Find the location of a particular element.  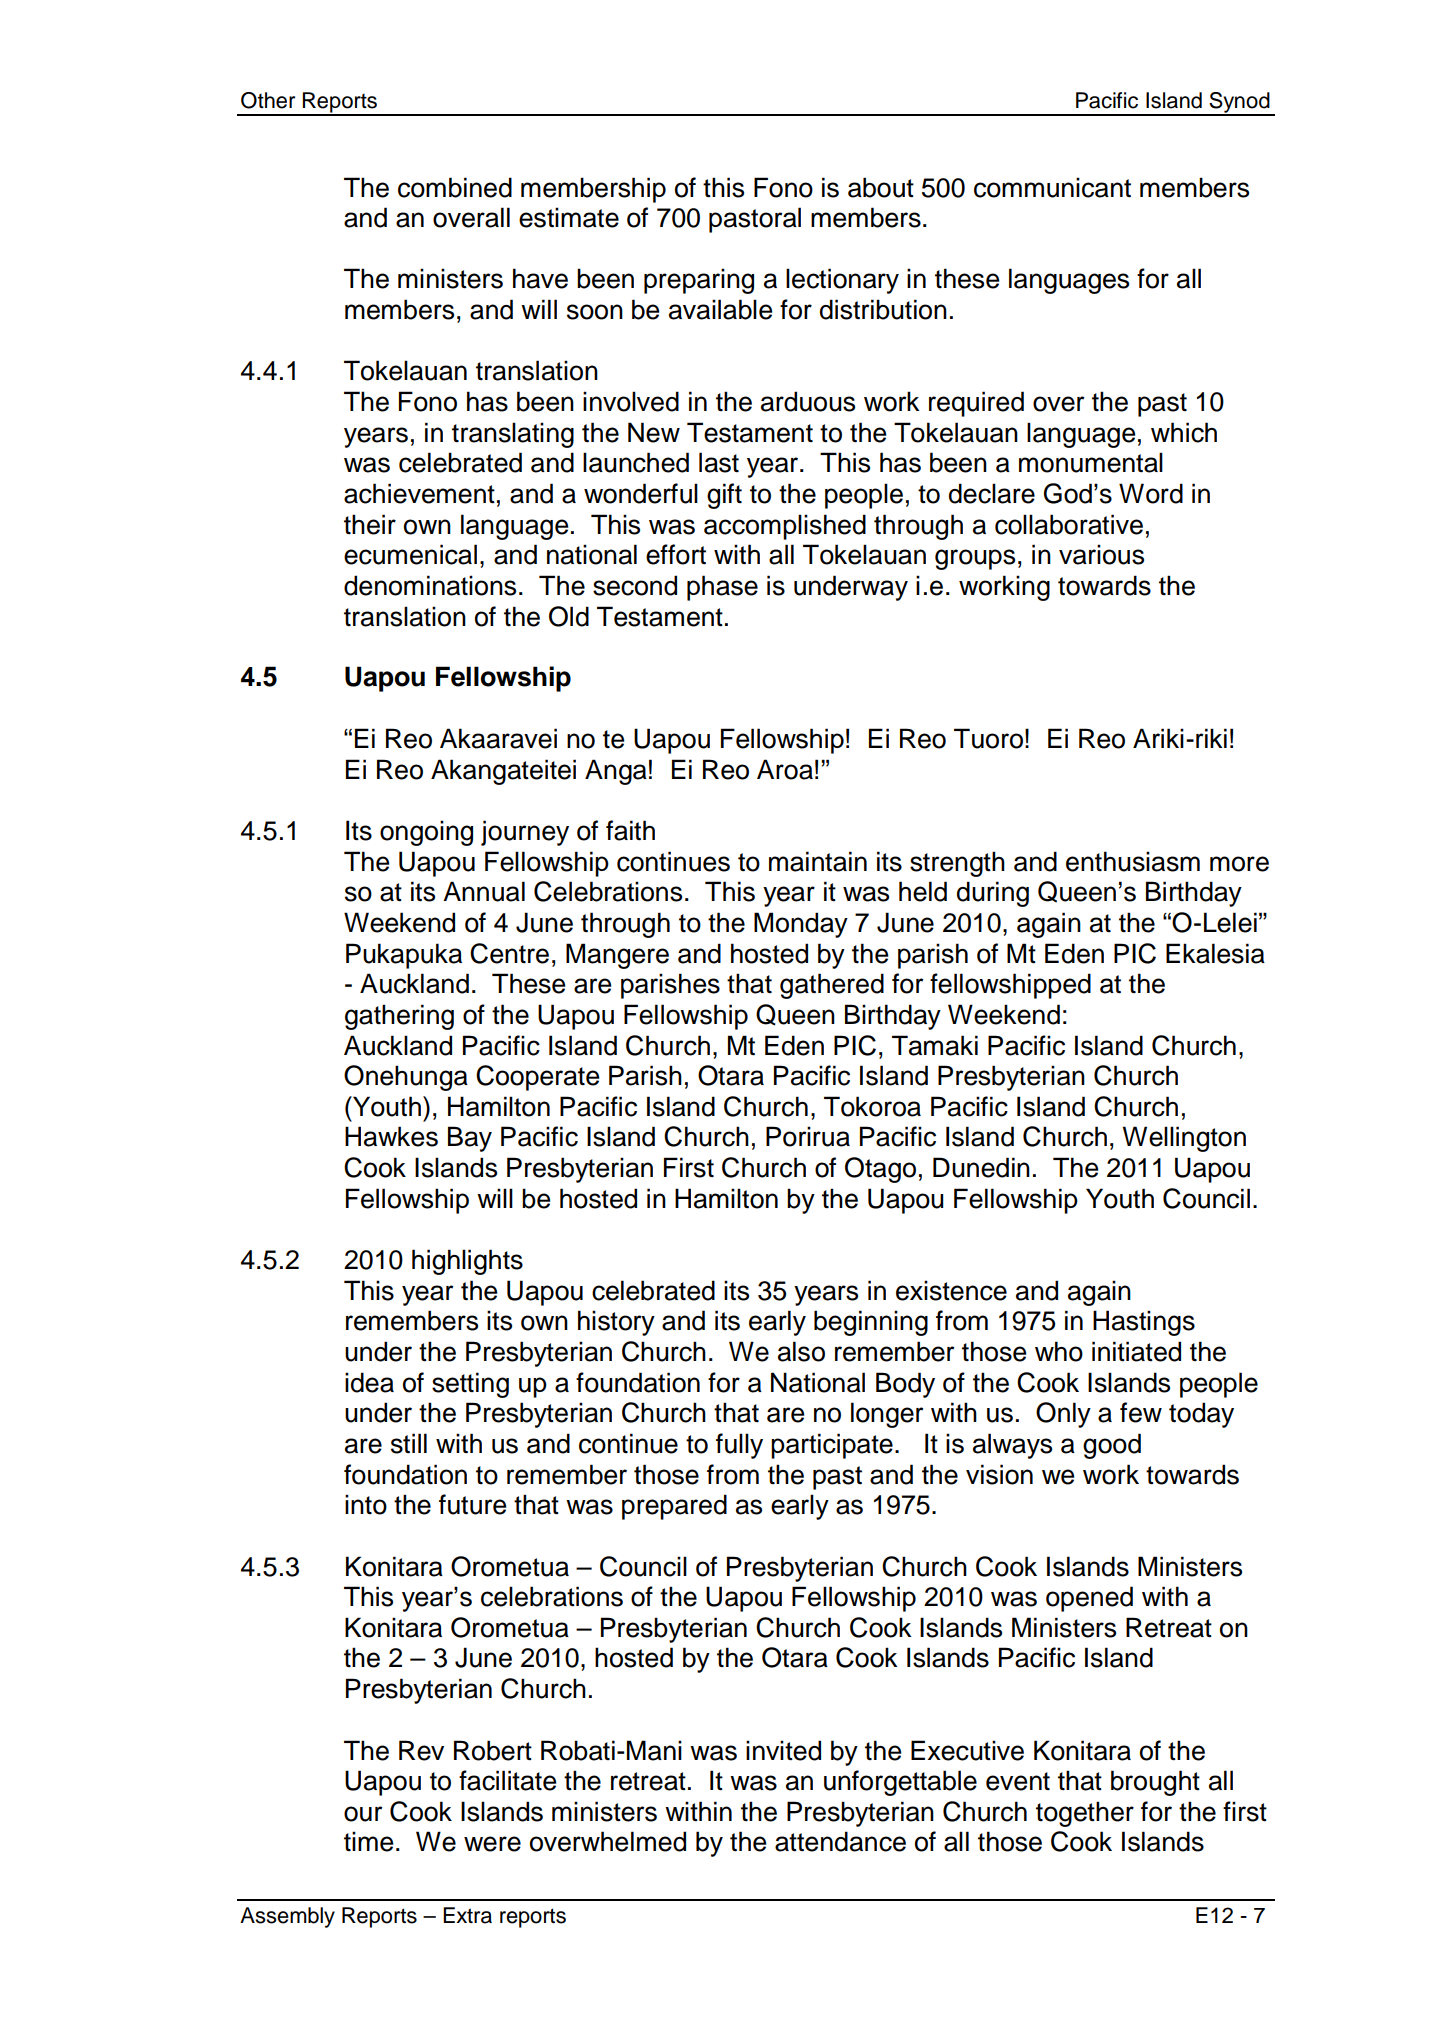

into is located at coordinates (366, 1504).
